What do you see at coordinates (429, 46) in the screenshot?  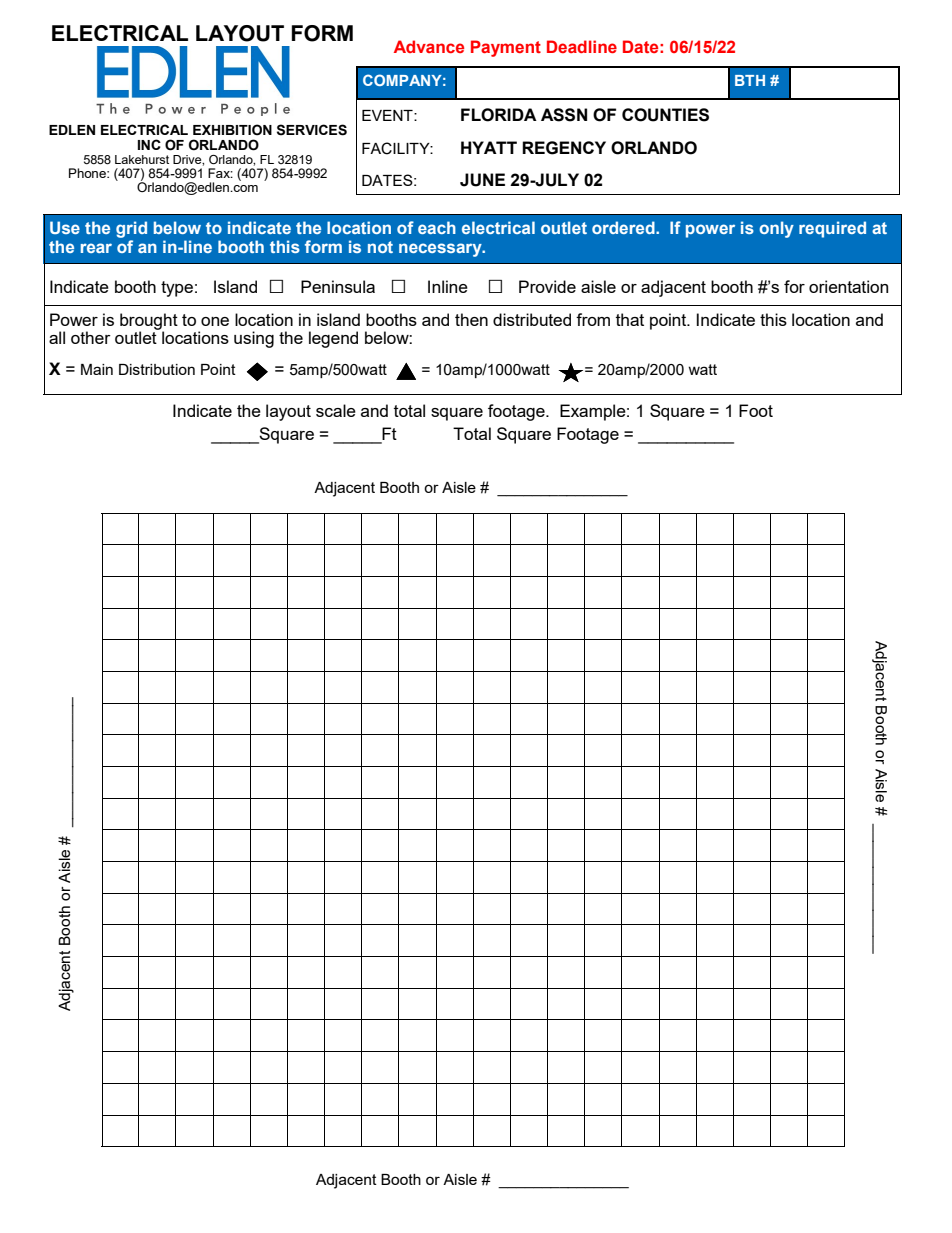 I see `Advance` at bounding box center [429, 46].
